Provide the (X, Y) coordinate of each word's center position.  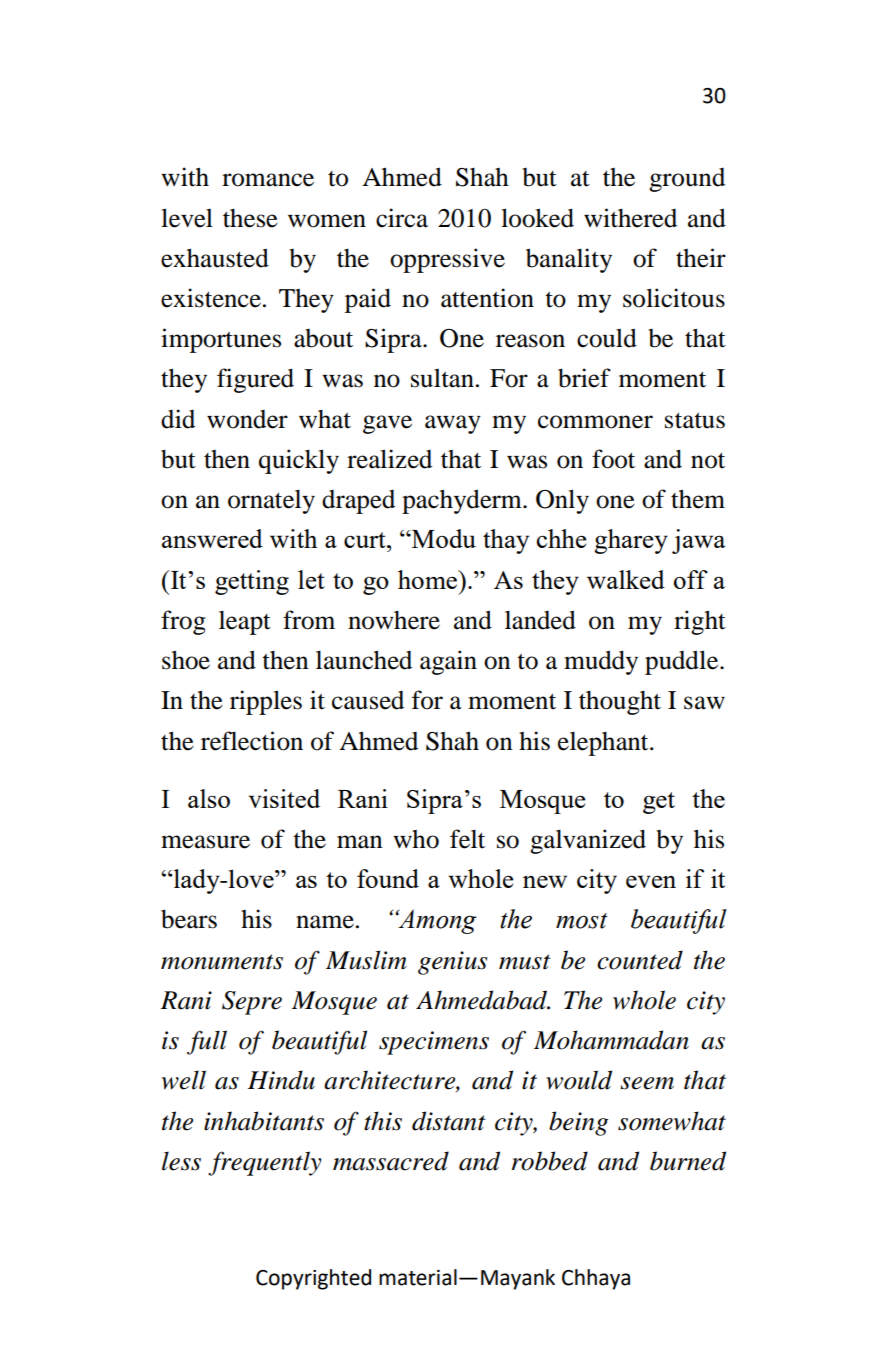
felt (467, 839)
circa (402, 218)
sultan (442, 378)
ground (687, 180)
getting (252, 582)
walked (626, 579)
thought (620, 703)
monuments (222, 962)
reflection (252, 741)
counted (640, 960)
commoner (595, 422)
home (429, 579)
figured (255, 380)
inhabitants (264, 1121)
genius (452, 963)
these (250, 218)
